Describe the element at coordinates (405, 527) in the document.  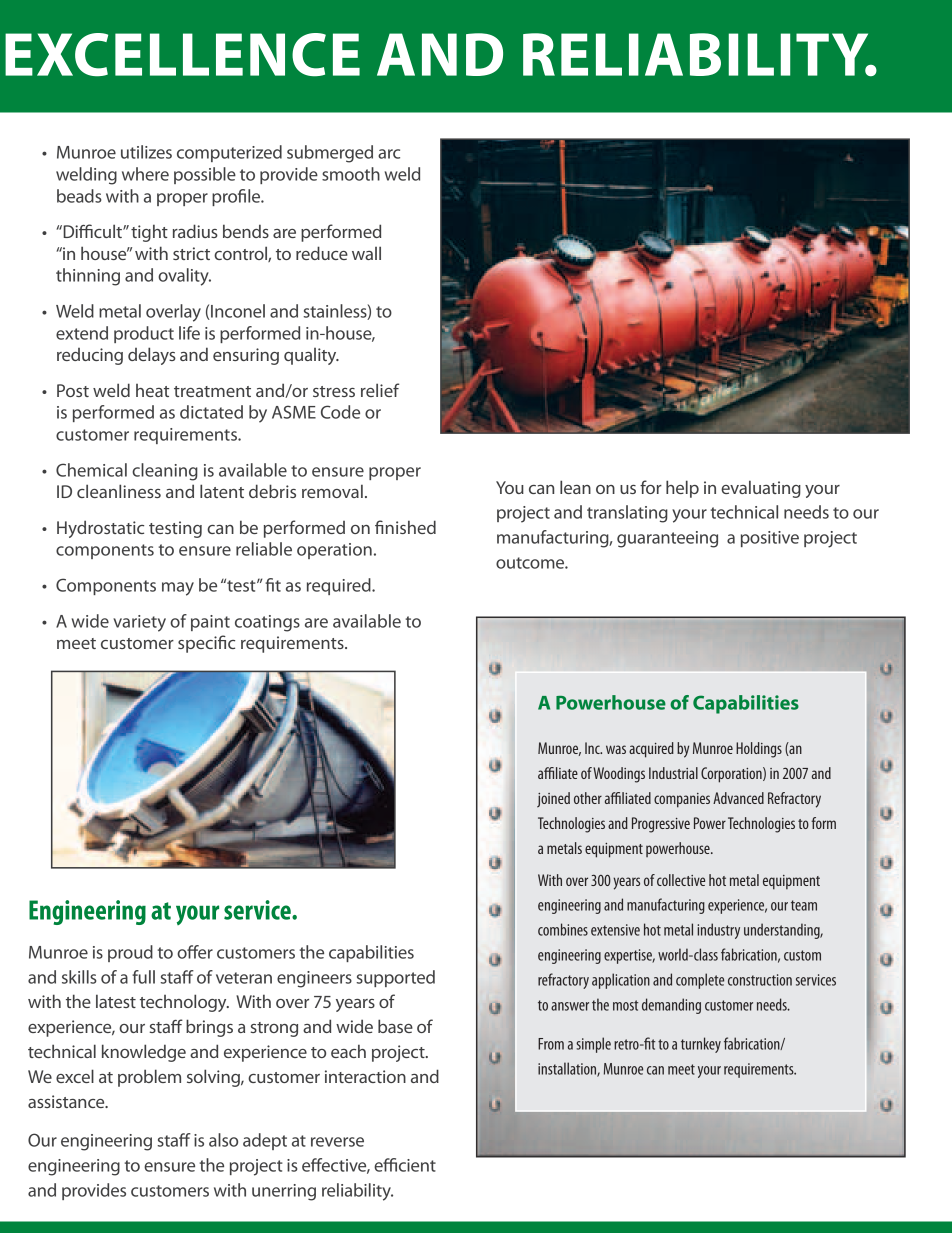
I see `finished` at that location.
